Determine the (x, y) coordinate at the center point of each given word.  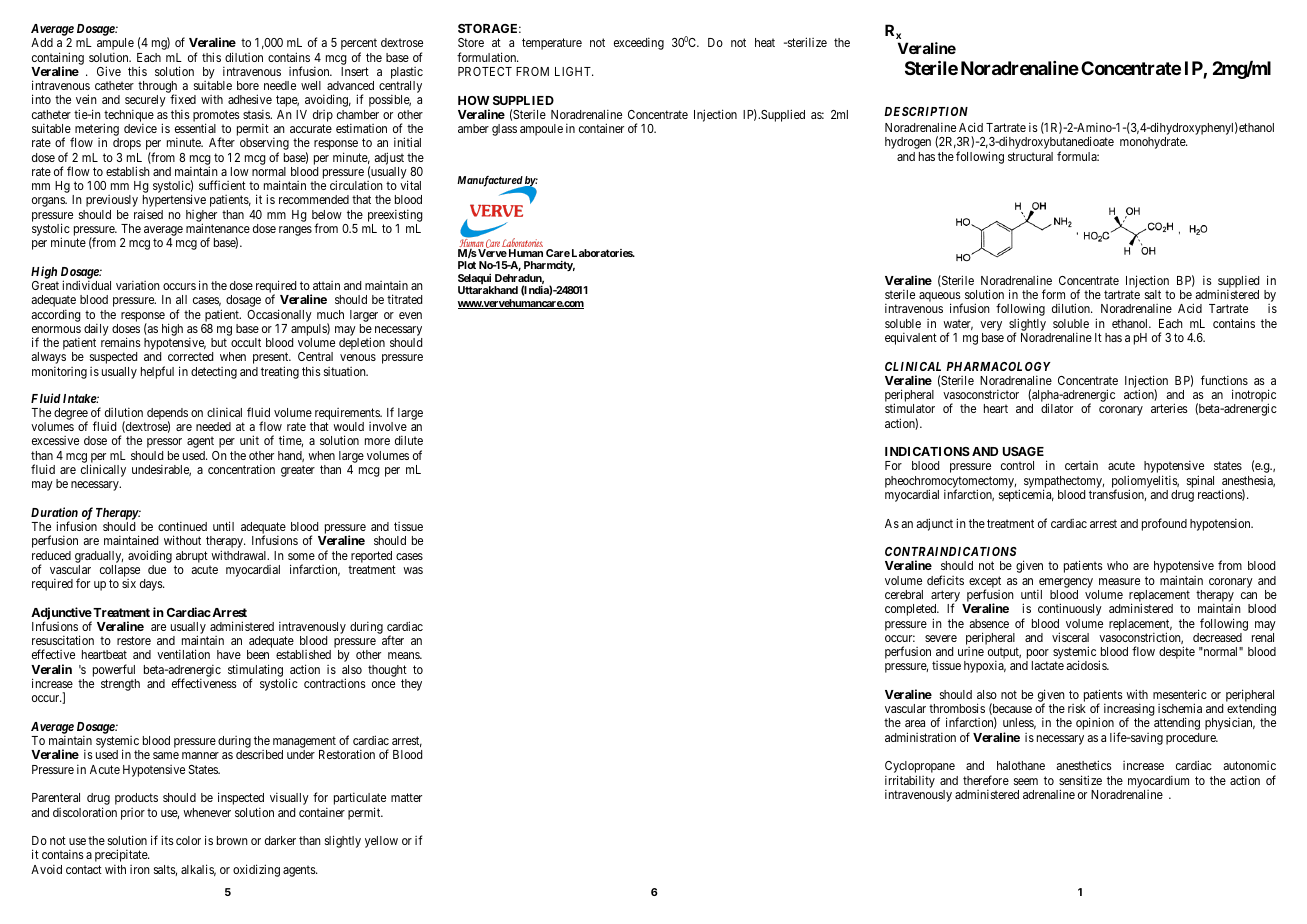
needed (213, 426)
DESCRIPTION (926, 111)
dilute (409, 440)
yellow (381, 842)
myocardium (1158, 782)
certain (1081, 465)
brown (232, 840)
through (157, 88)
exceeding (639, 44)
